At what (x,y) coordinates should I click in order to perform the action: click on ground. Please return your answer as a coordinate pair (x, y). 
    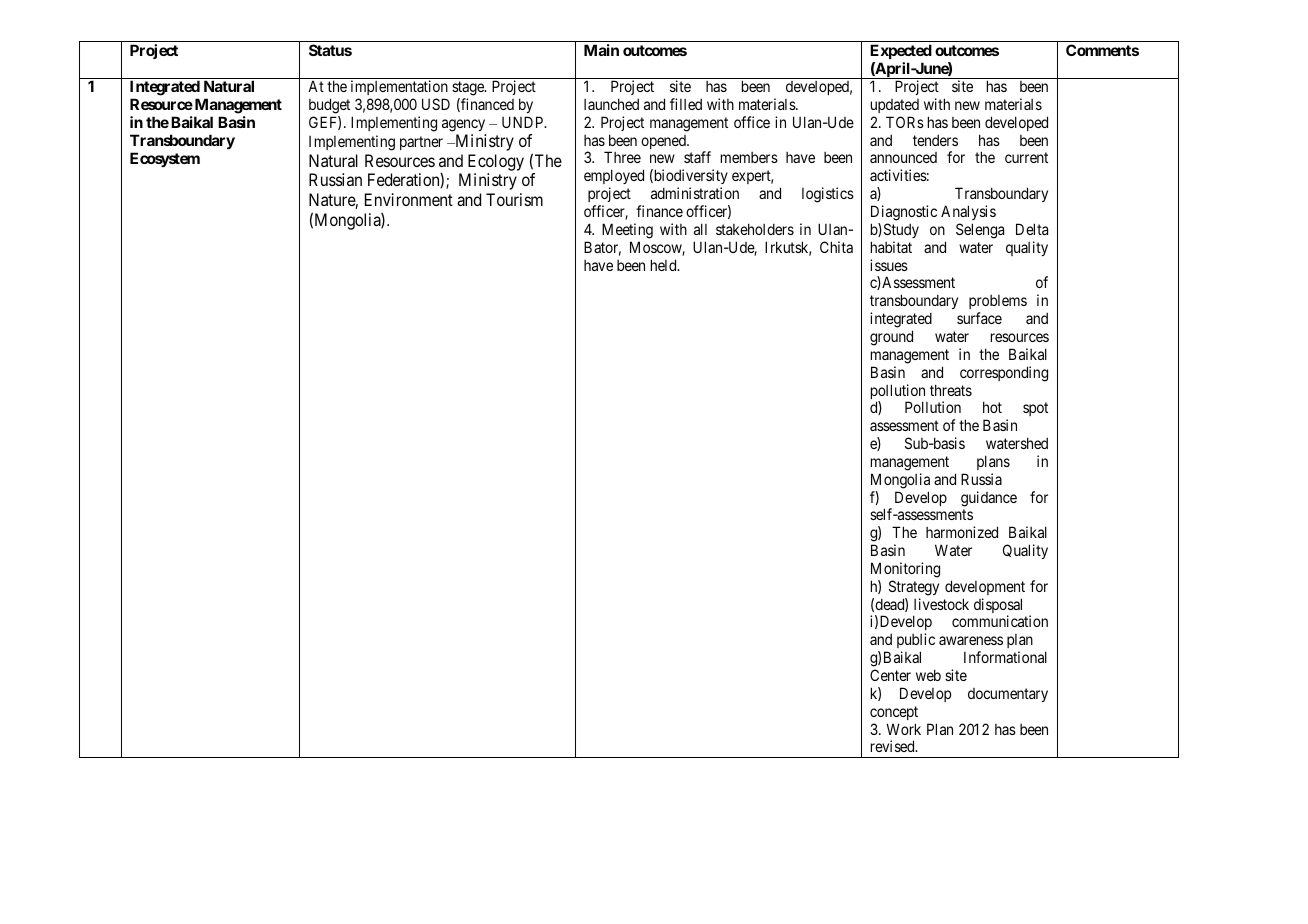
    Looking at the image, I should click on (891, 338).
